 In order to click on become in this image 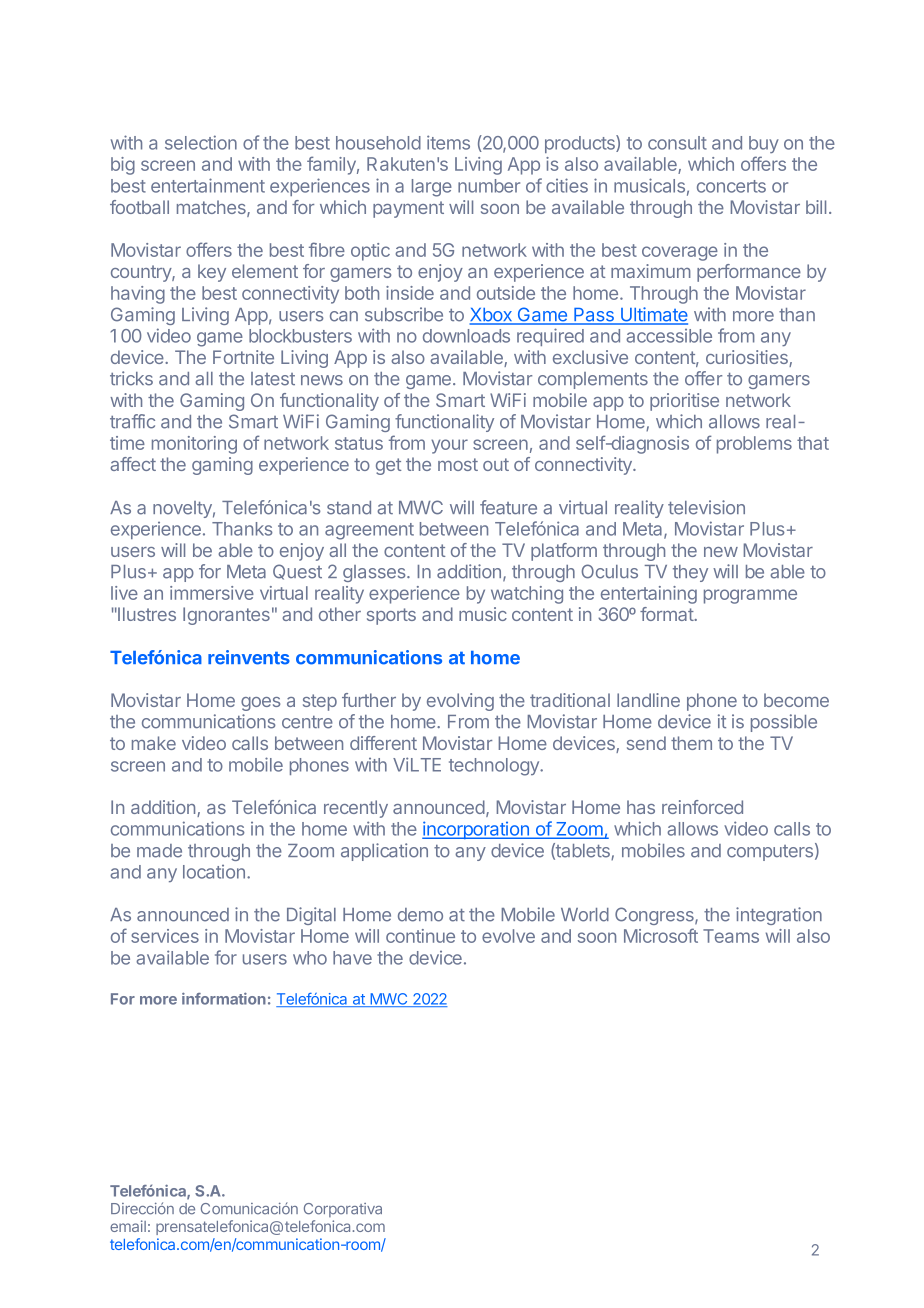, I will do `click(796, 700)`.
